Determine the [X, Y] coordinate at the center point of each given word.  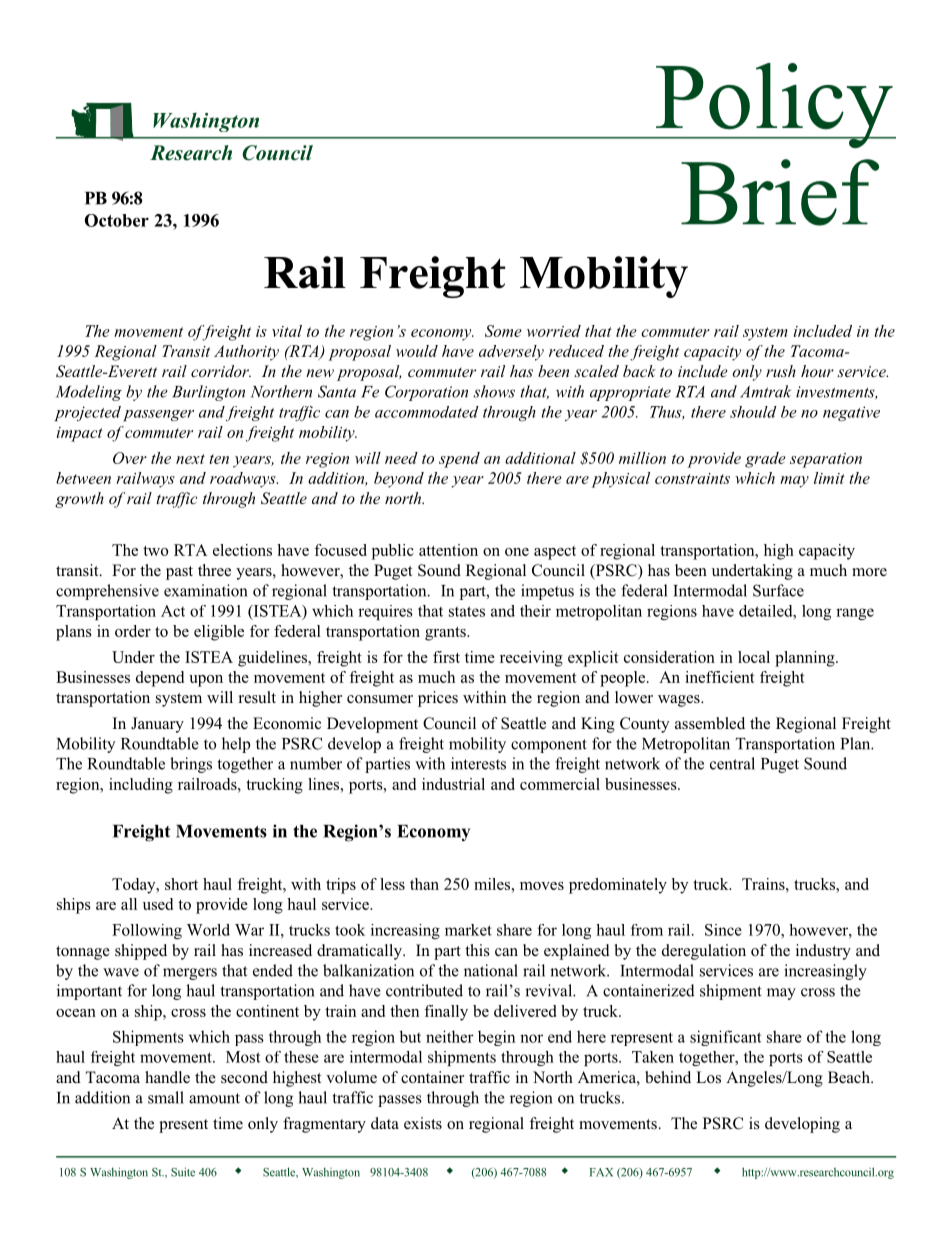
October [116, 220]
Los [708, 1077]
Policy [774, 105]
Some [503, 331]
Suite [183, 1172]
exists [423, 1123]
